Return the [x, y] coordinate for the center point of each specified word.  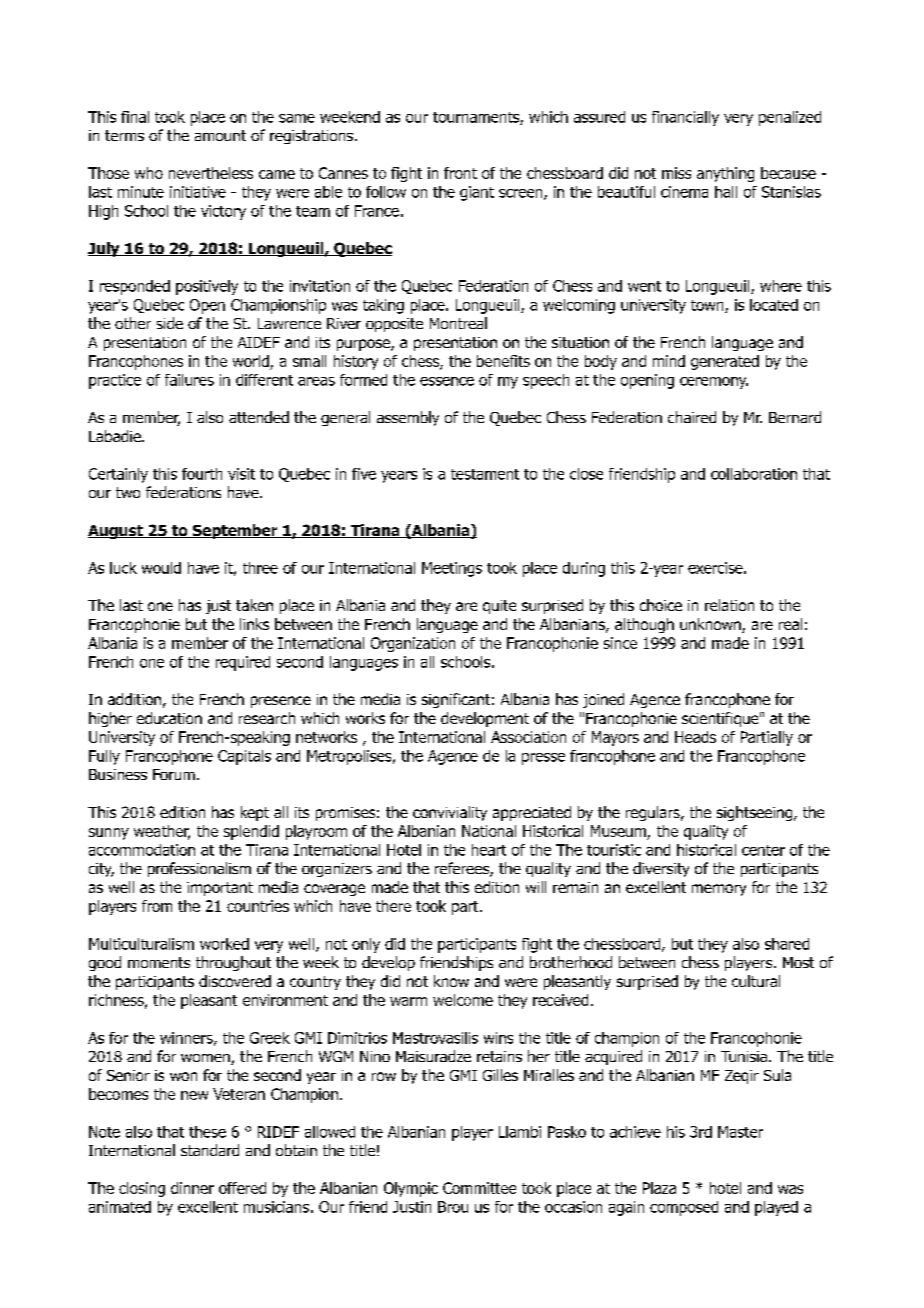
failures [189, 380]
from [157, 906]
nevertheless [211, 173]
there [393, 906]
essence [447, 381]
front [460, 173]
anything [725, 174]
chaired [692, 417]
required [243, 663]
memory [719, 890]
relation [729, 605]
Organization [413, 644]
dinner [192, 1188]
